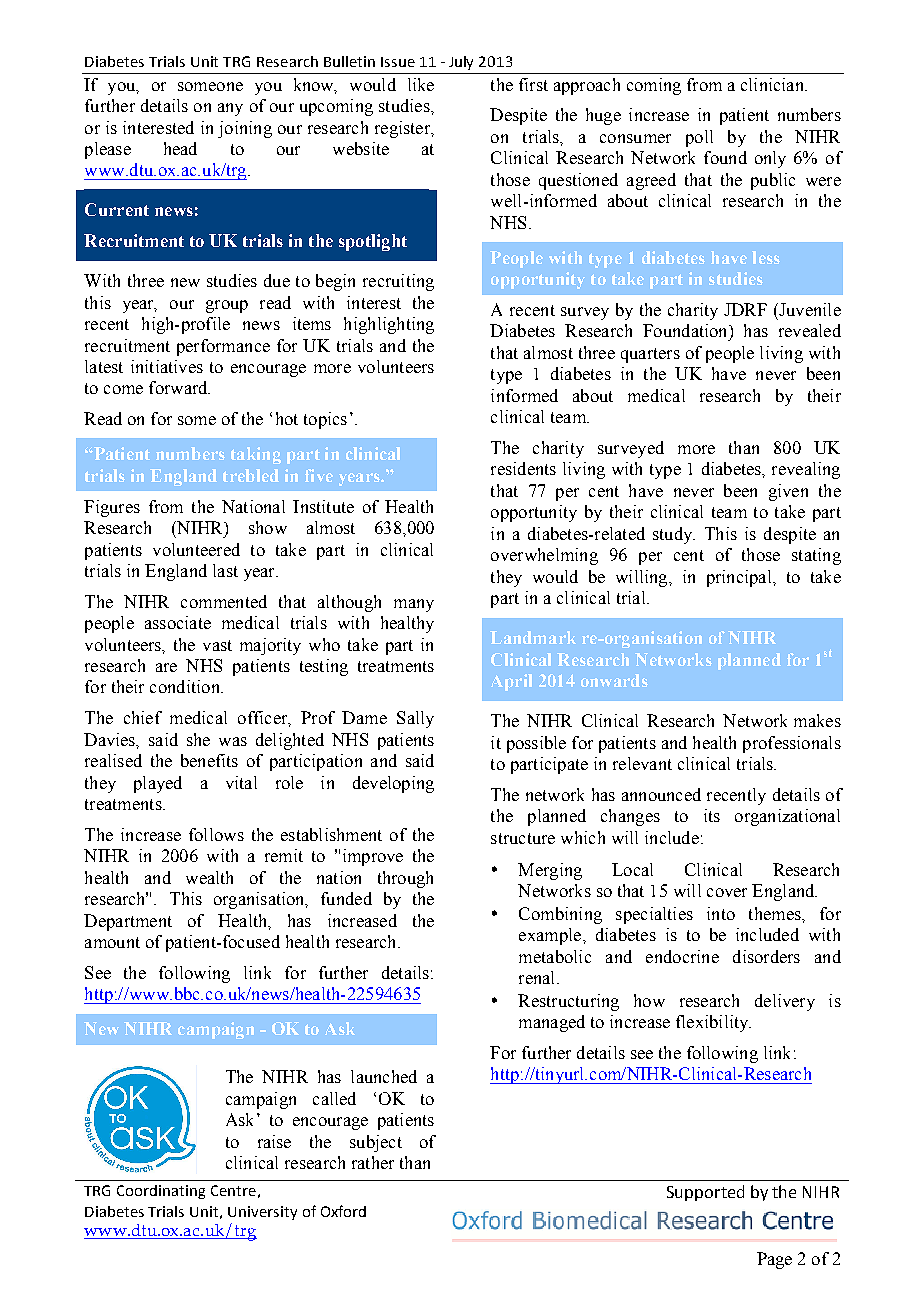 This page has height=1308, width=924. Describe the element at coordinates (112, 942) in the page. I see `amount` at that location.
